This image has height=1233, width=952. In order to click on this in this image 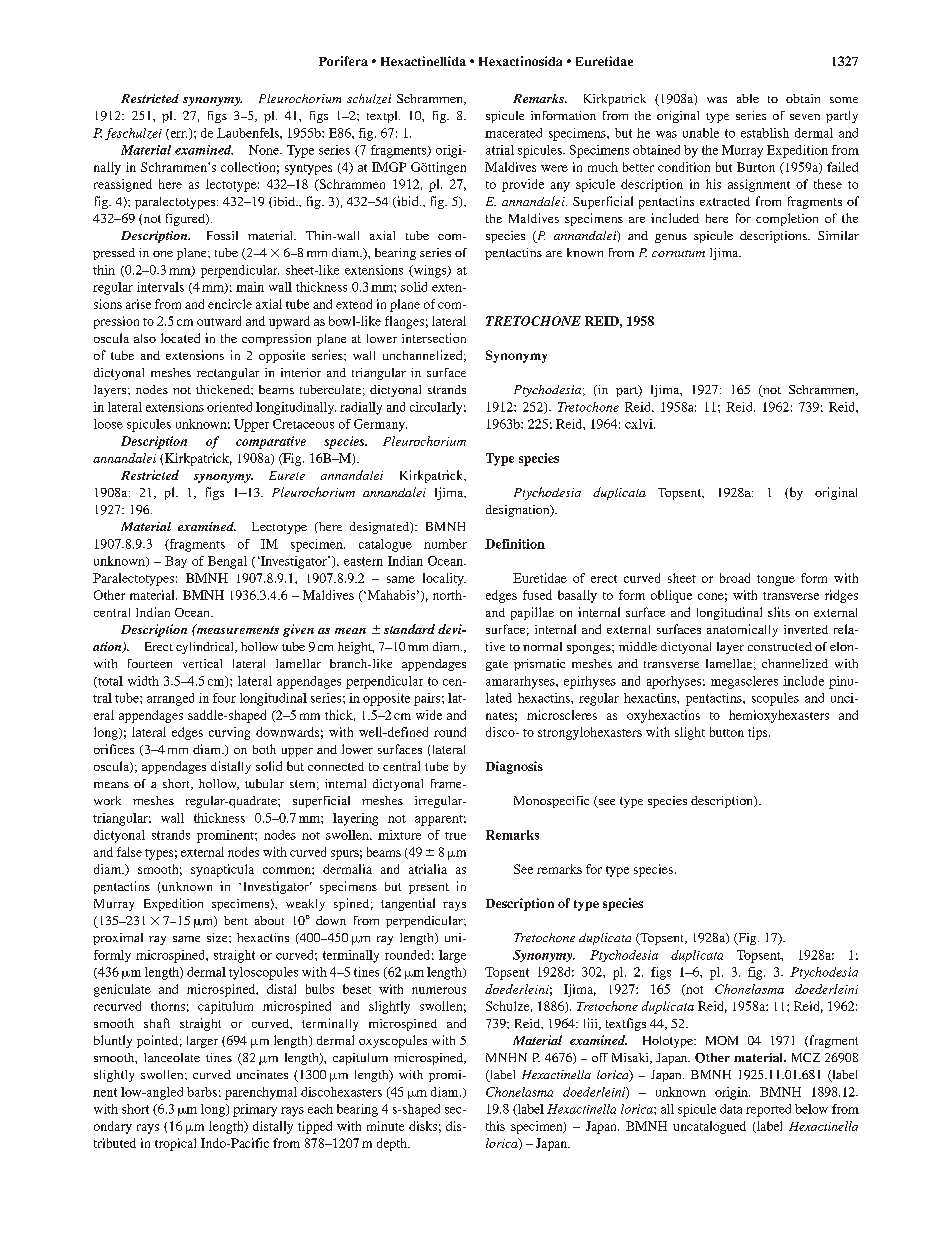, I will do `click(495, 1126)`.
